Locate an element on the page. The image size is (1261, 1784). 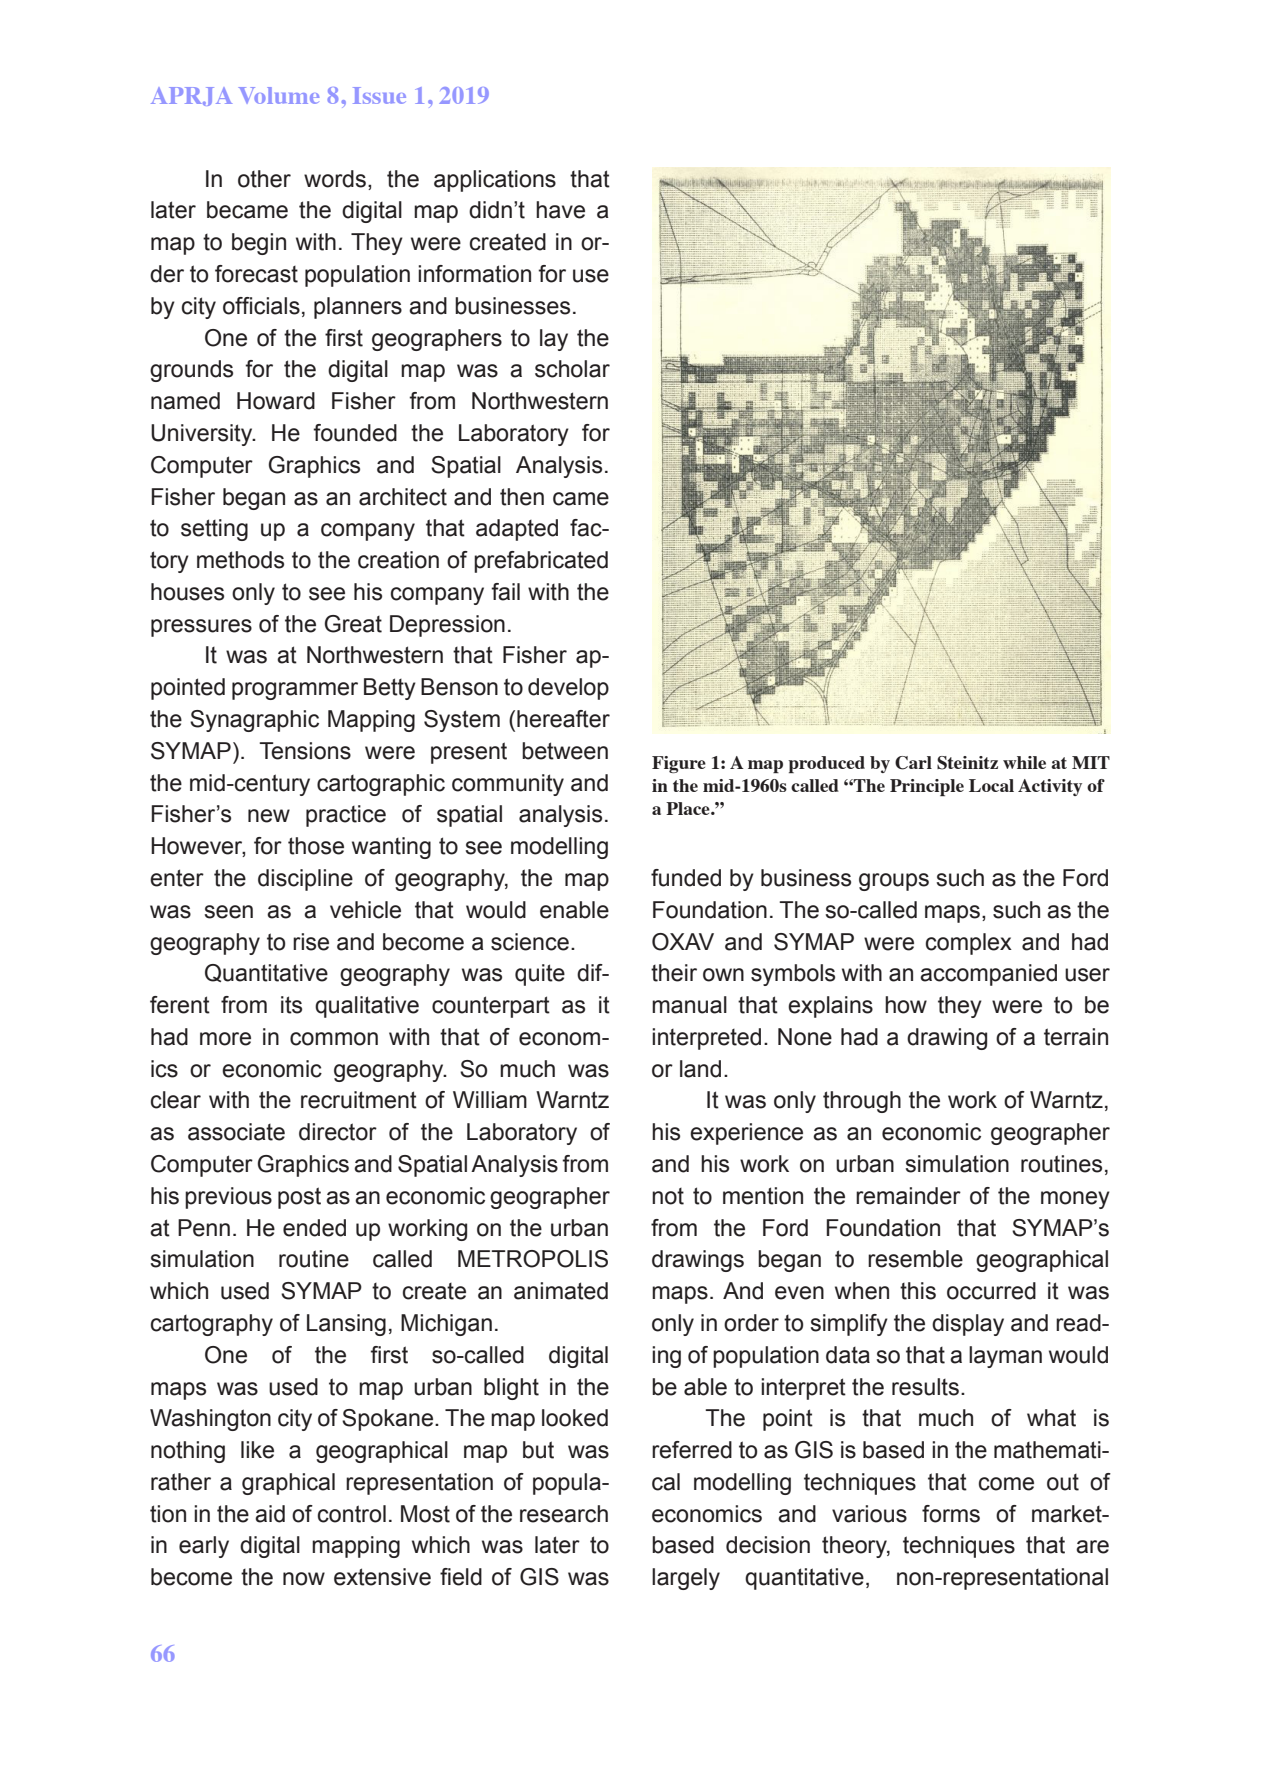
remainder is located at coordinates (908, 1196).
